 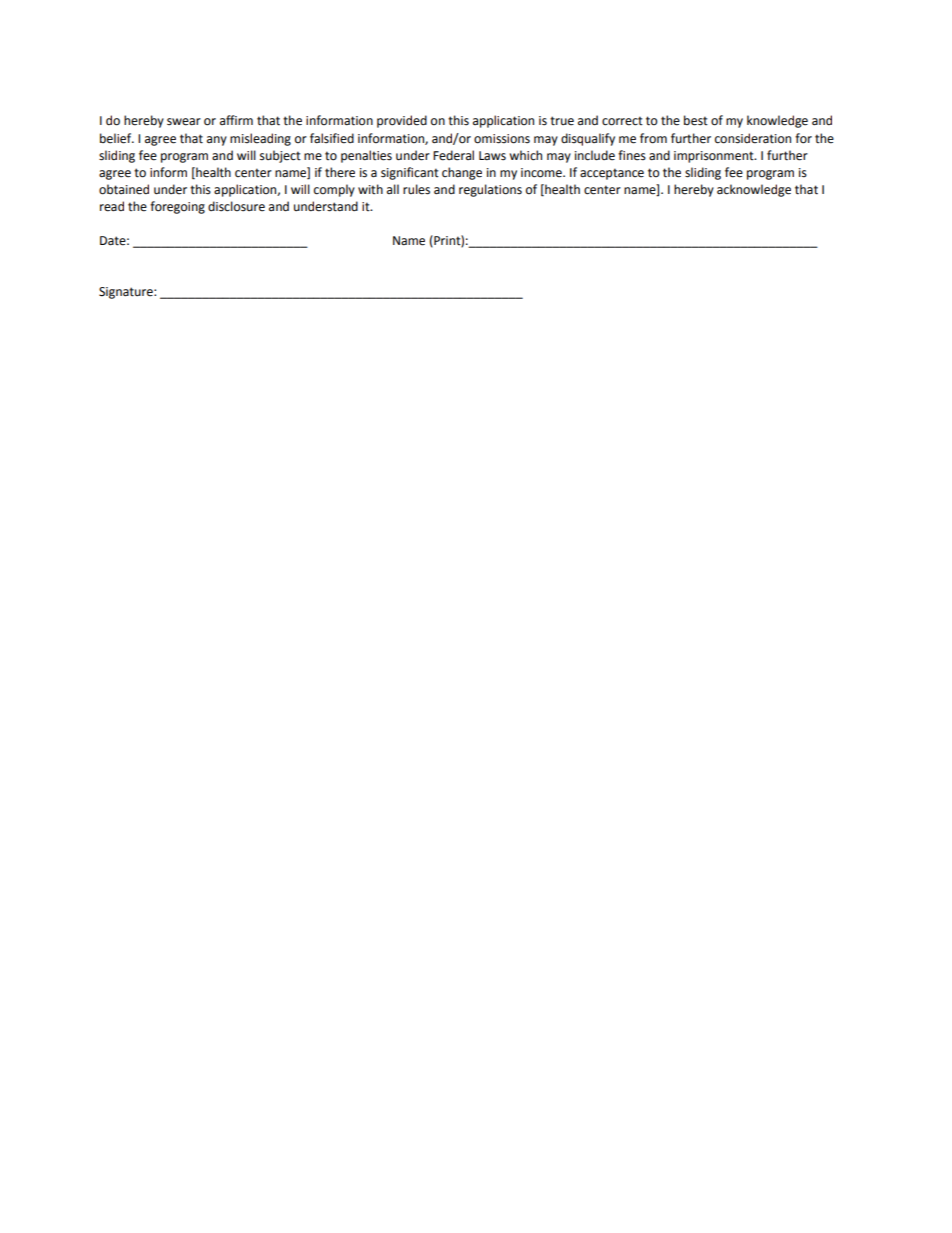 I want to click on regulations, so click(x=490, y=190).
